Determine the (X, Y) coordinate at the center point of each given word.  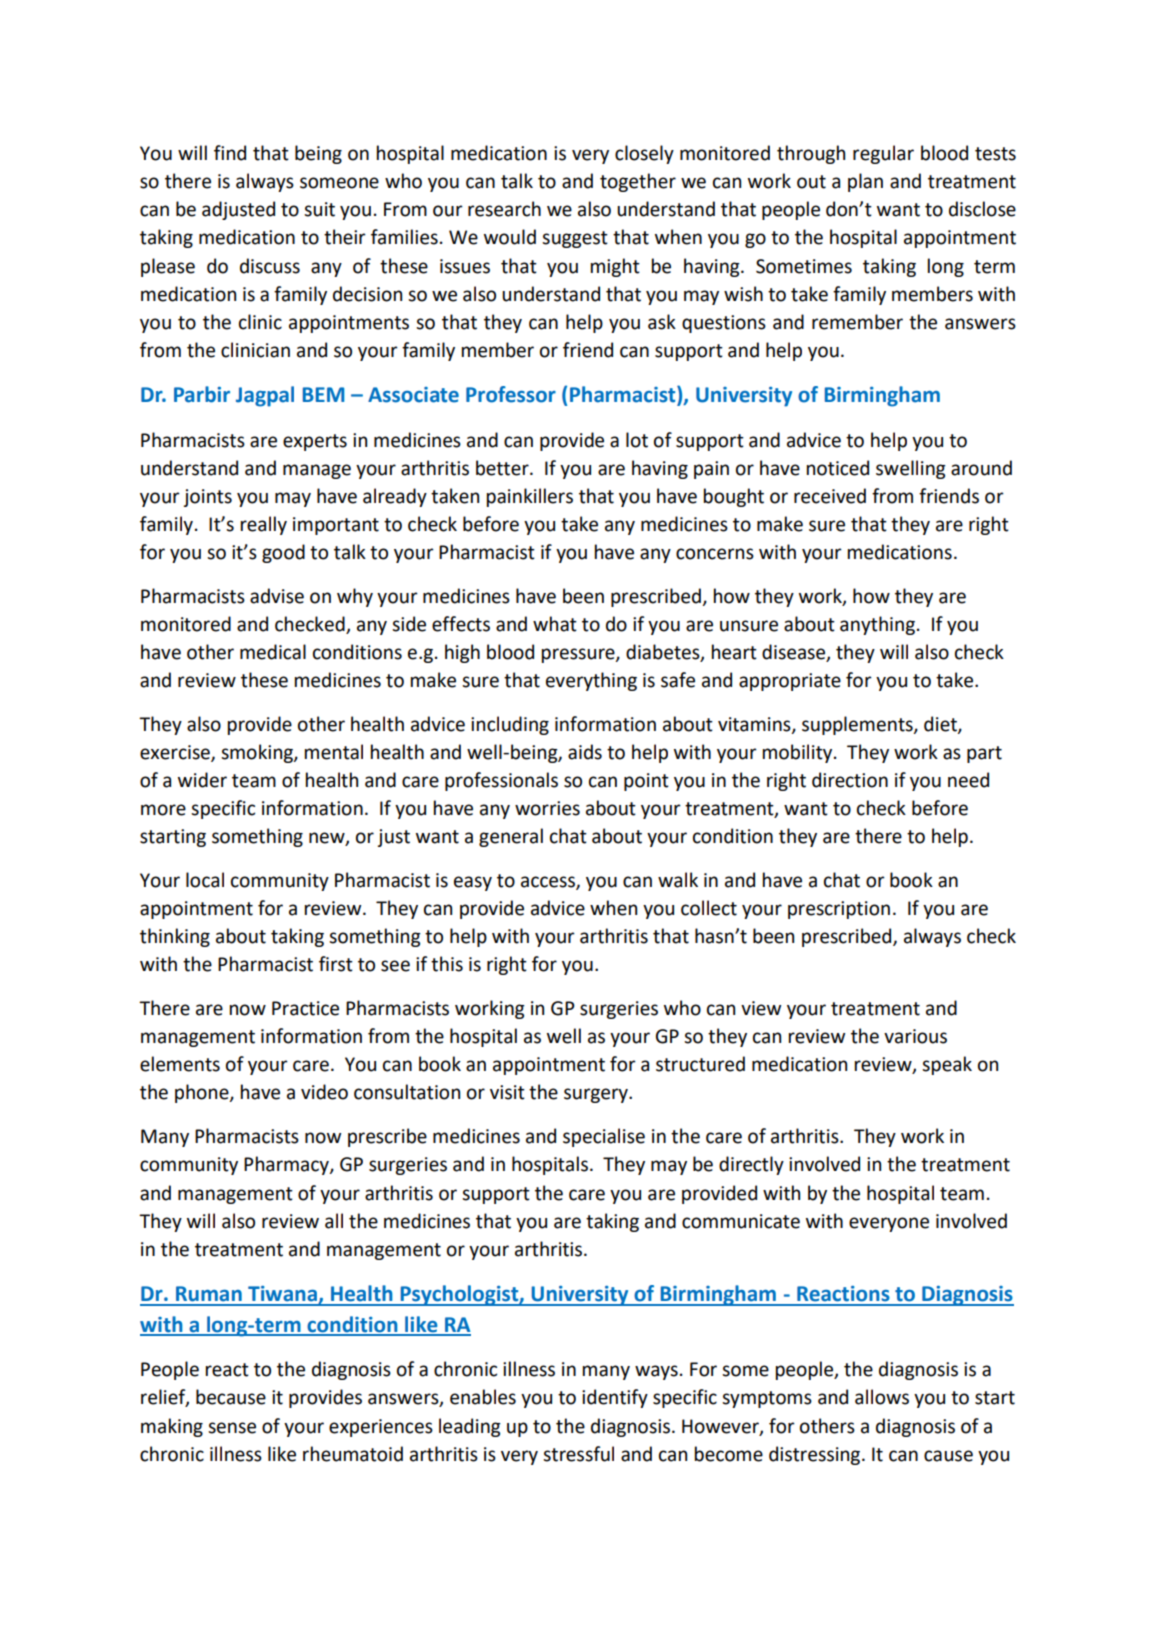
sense (232, 1428)
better (503, 468)
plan (865, 182)
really (264, 525)
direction (850, 780)
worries (547, 808)
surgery (597, 1095)
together (638, 182)
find (230, 153)
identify (615, 1398)
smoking (258, 753)
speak (947, 1065)
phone (203, 1093)
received (830, 496)
